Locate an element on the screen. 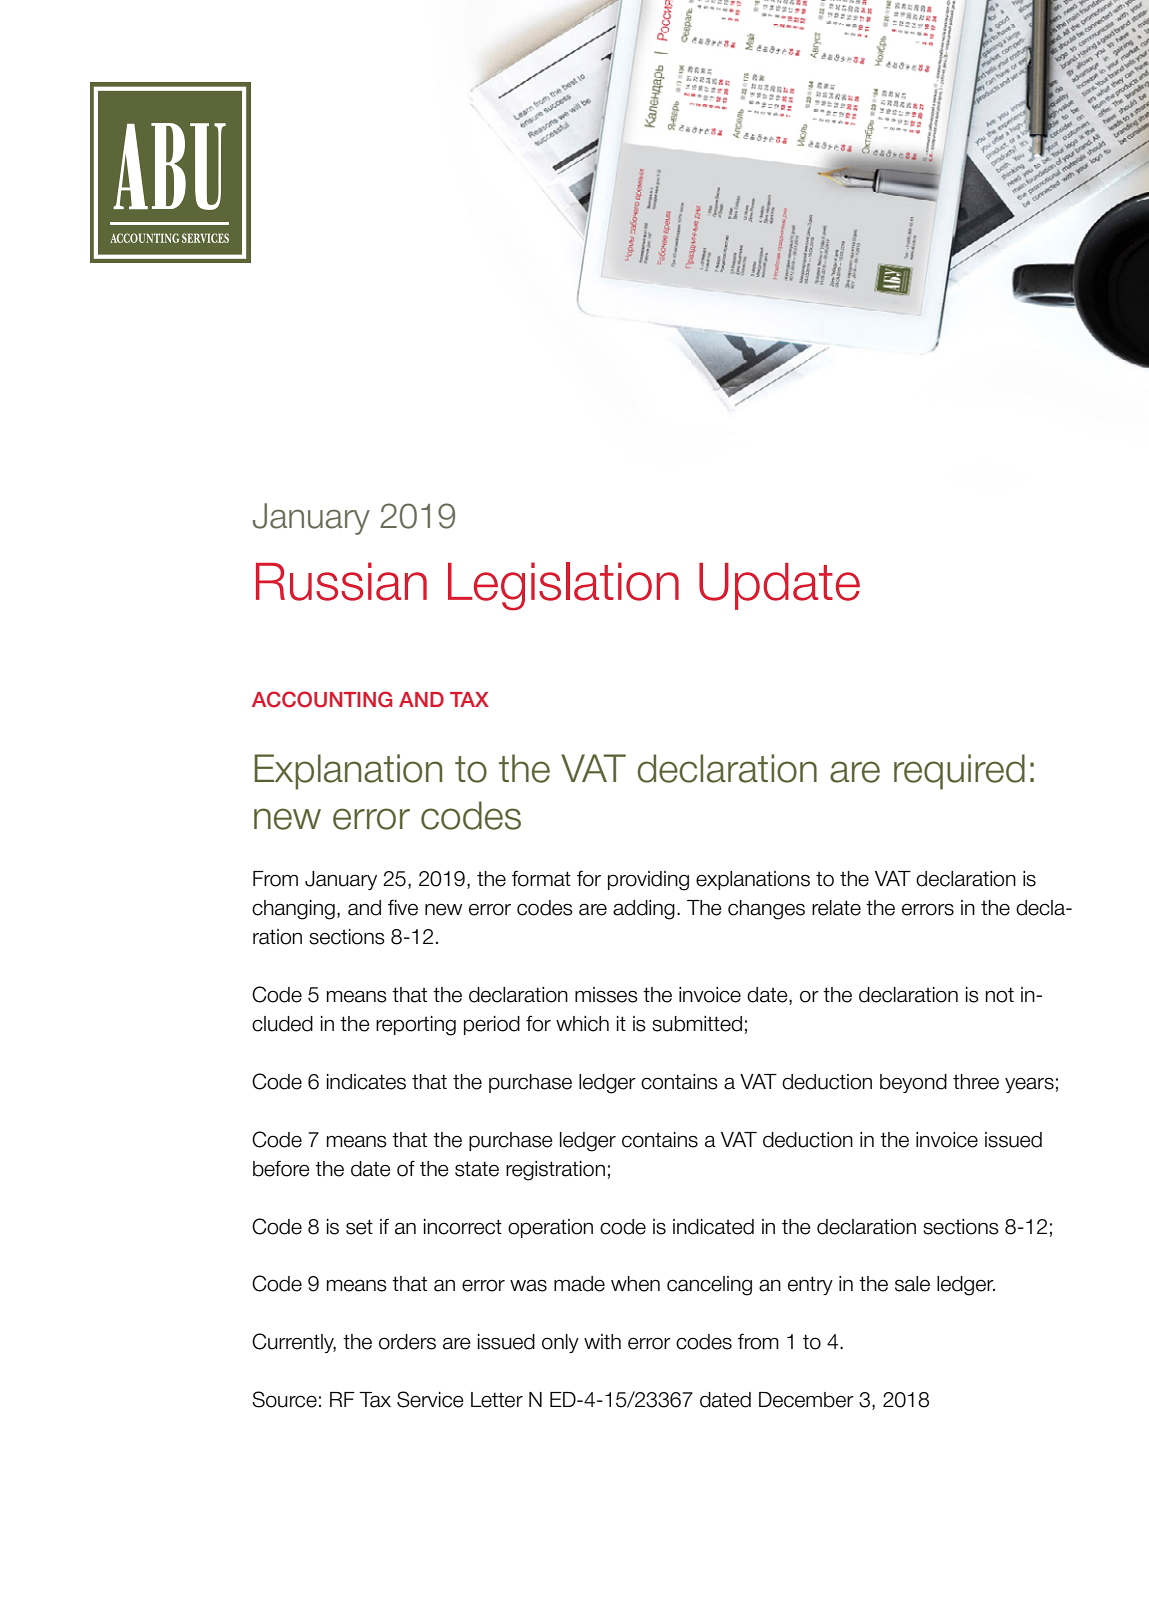 This screenshot has width=1149, height=1624. orders is located at coordinates (407, 1342).
